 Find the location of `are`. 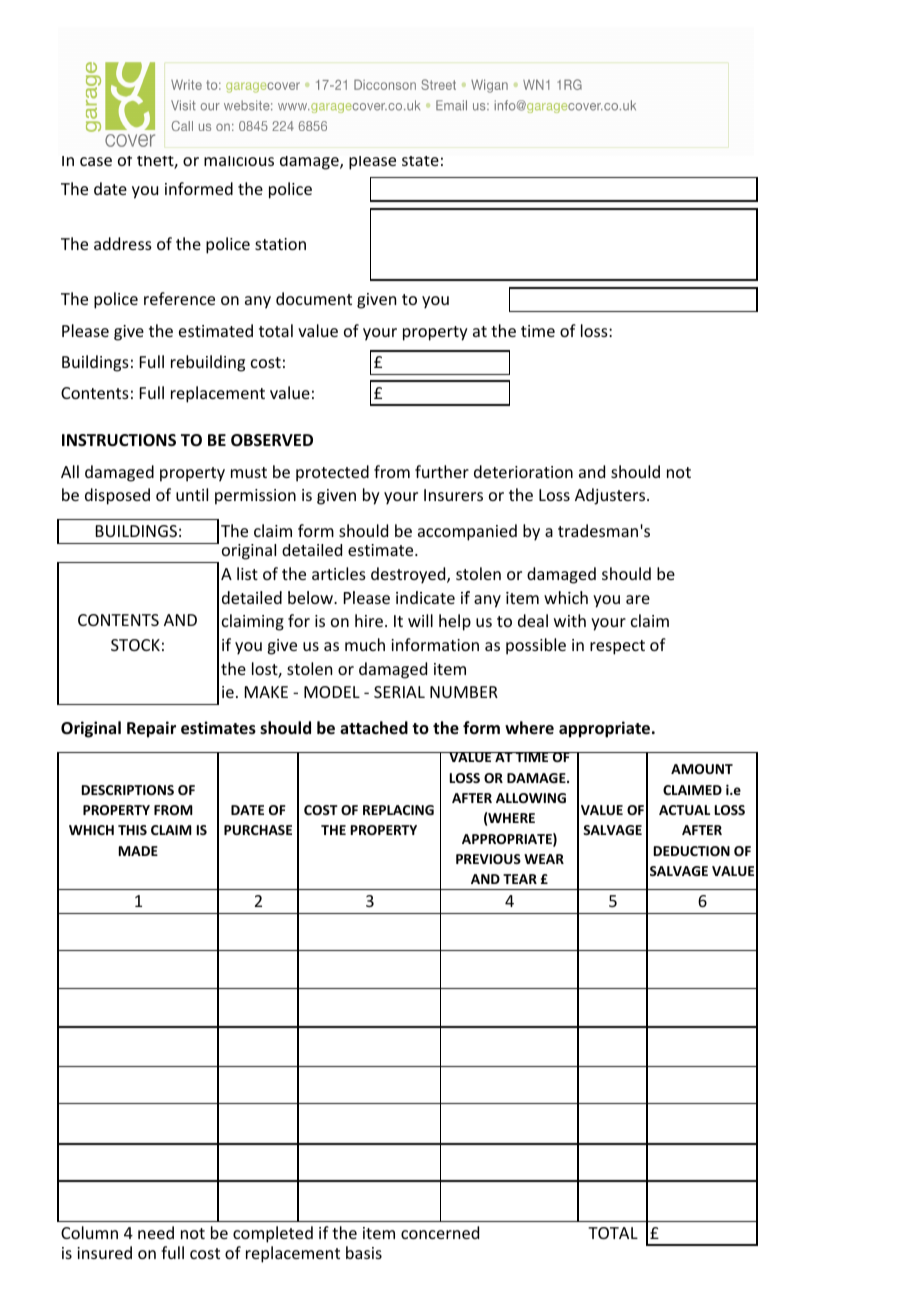

are is located at coordinates (638, 599).
